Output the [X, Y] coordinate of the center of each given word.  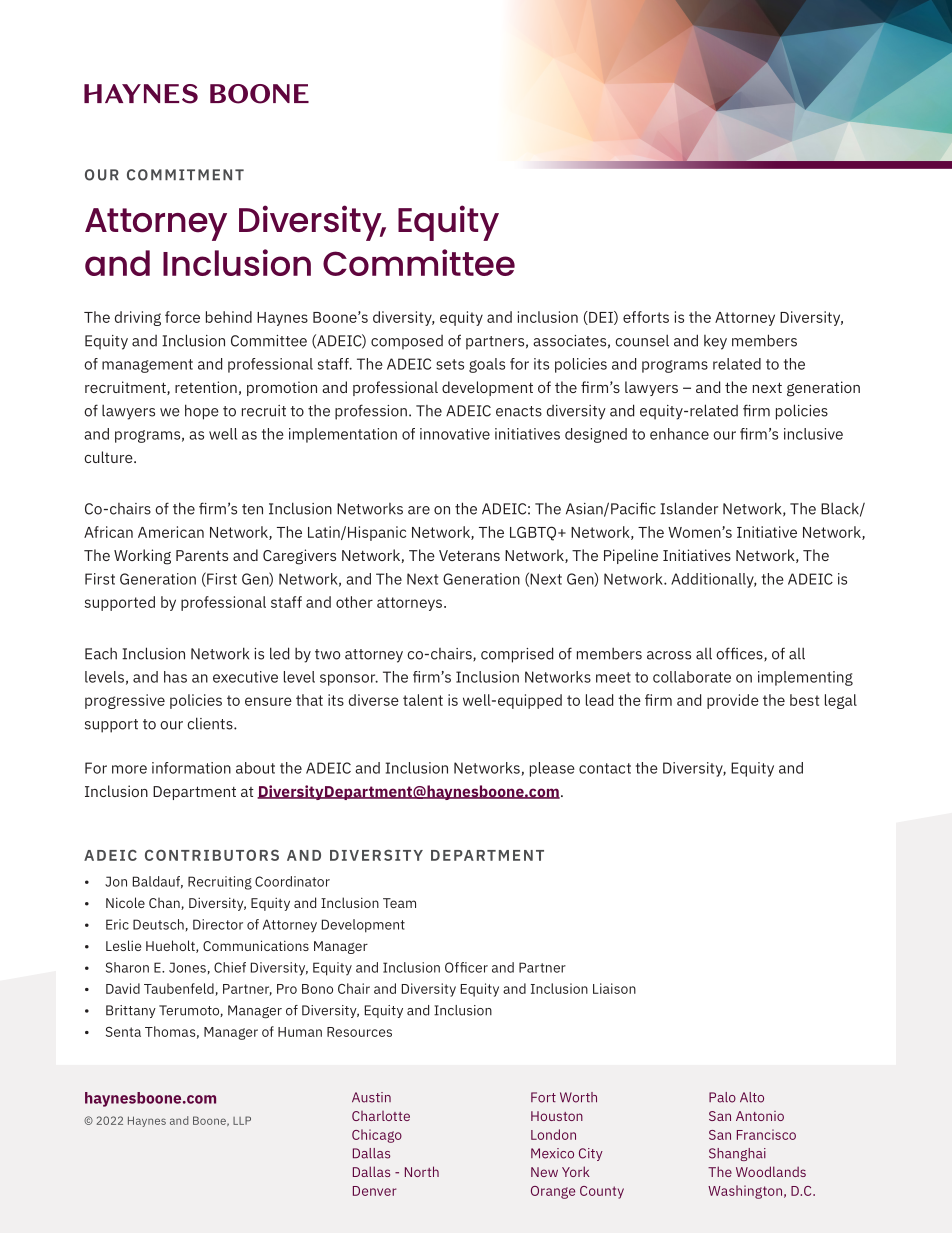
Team [399, 903]
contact [605, 768]
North [422, 1171]
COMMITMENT [185, 175]
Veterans [469, 555]
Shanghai [737, 1154]
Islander [689, 508]
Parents [202, 555]
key [715, 342]
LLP [242, 1120]
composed [407, 342]
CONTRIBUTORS [212, 855]
